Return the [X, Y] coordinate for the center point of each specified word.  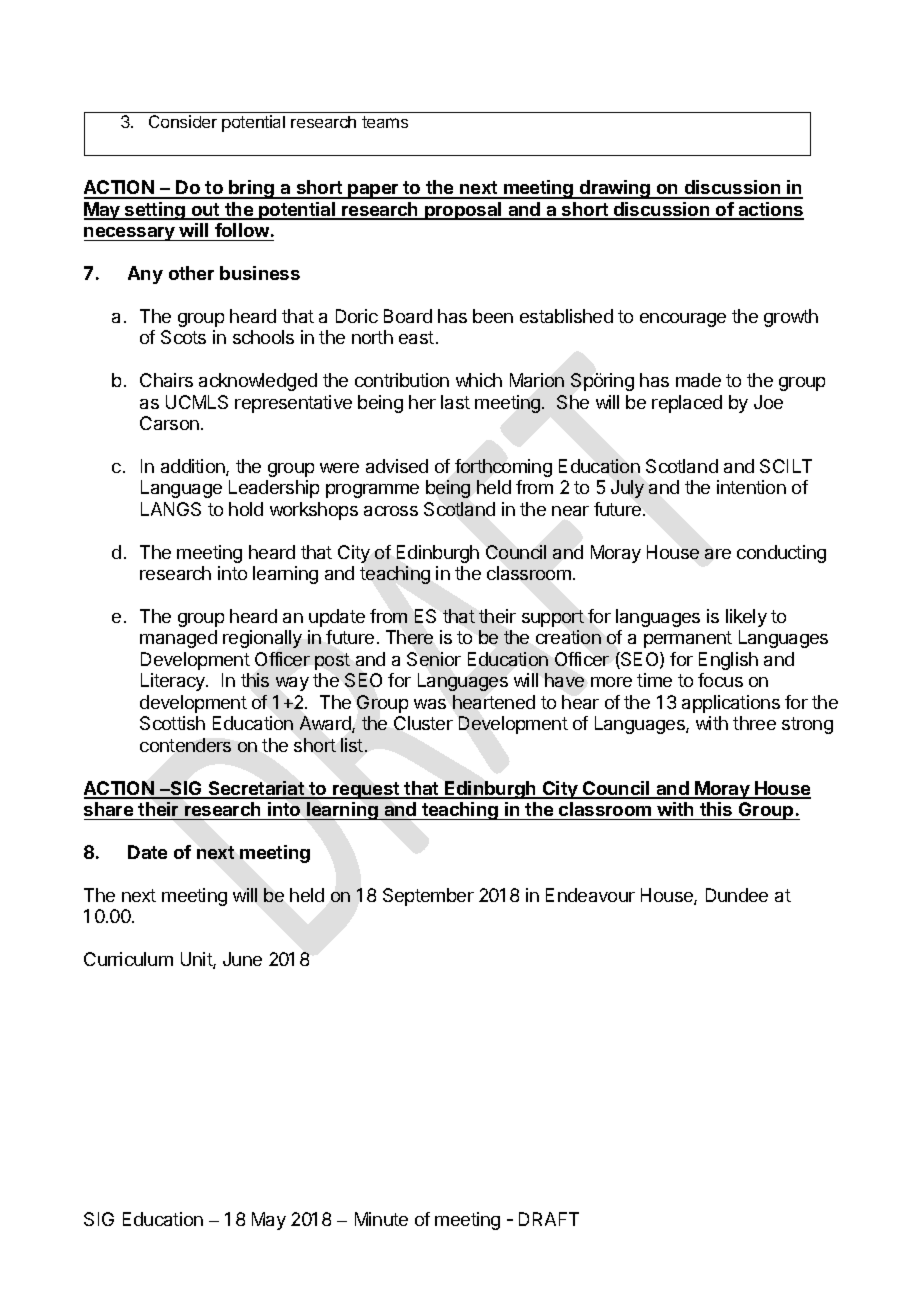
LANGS [171, 509]
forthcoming [503, 468]
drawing [615, 189]
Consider [183, 121]
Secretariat [256, 789]
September [428, 897]
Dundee [737, 895]
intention [751, 487]
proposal [463, 211]
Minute [381, 1219]
